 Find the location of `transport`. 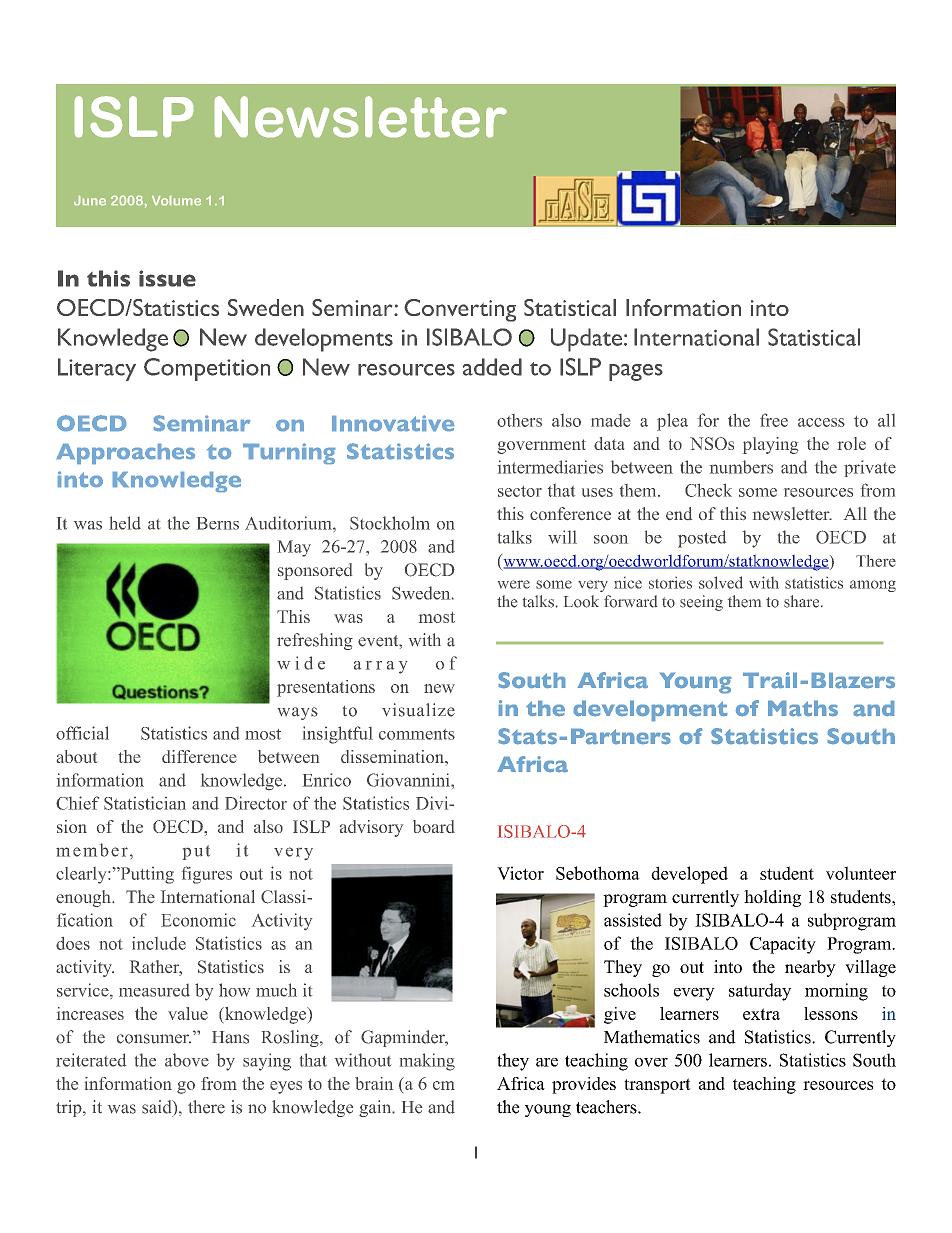

transport is located at coordinates (657, 1086).
